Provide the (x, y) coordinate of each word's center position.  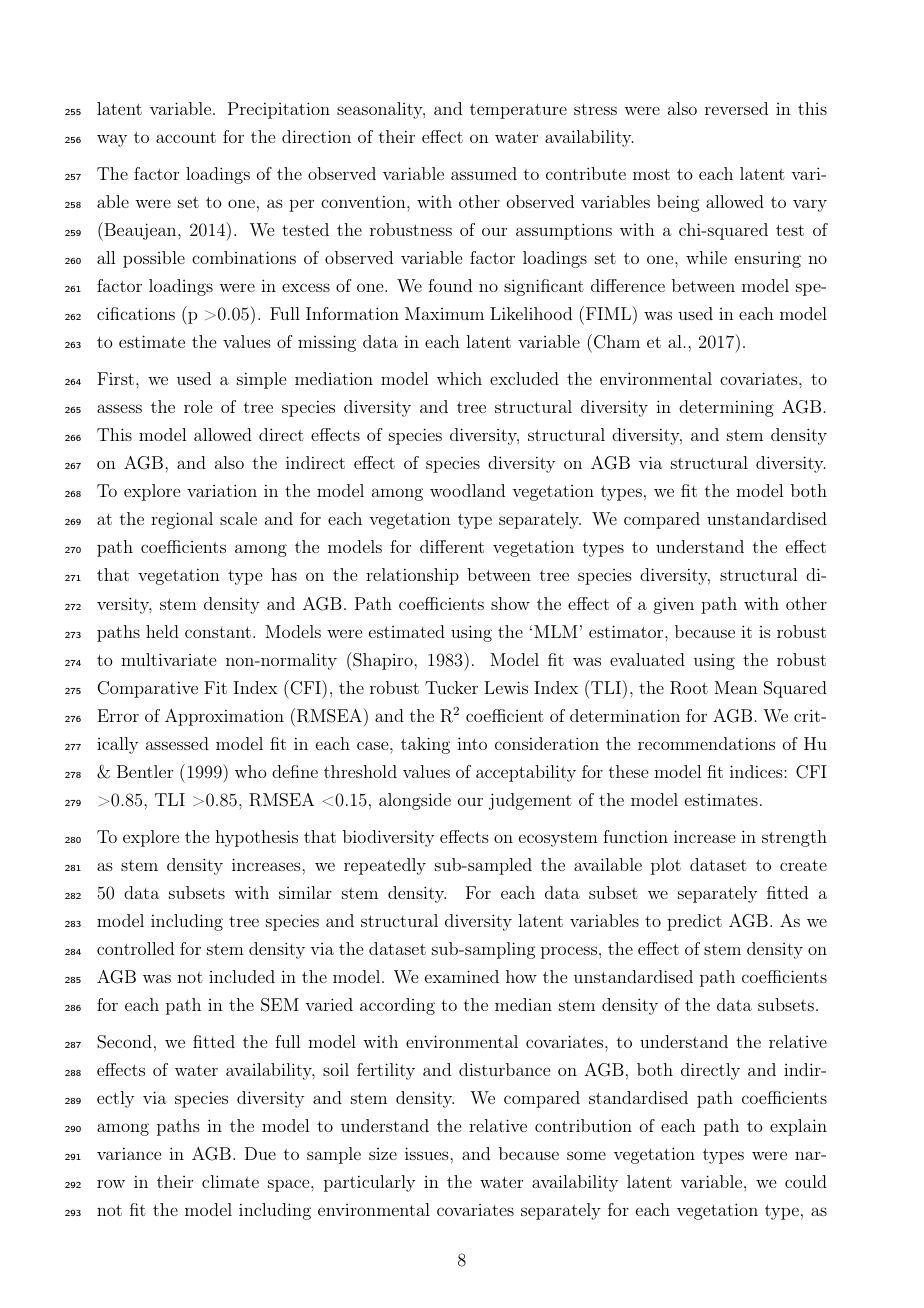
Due (260, 1153)
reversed (736, 108)
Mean (736, 687)
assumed (484, 173)
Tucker (451, 687)
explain (798, 1127)
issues (428, 1153)
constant (218, 632)
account (186, 137)
